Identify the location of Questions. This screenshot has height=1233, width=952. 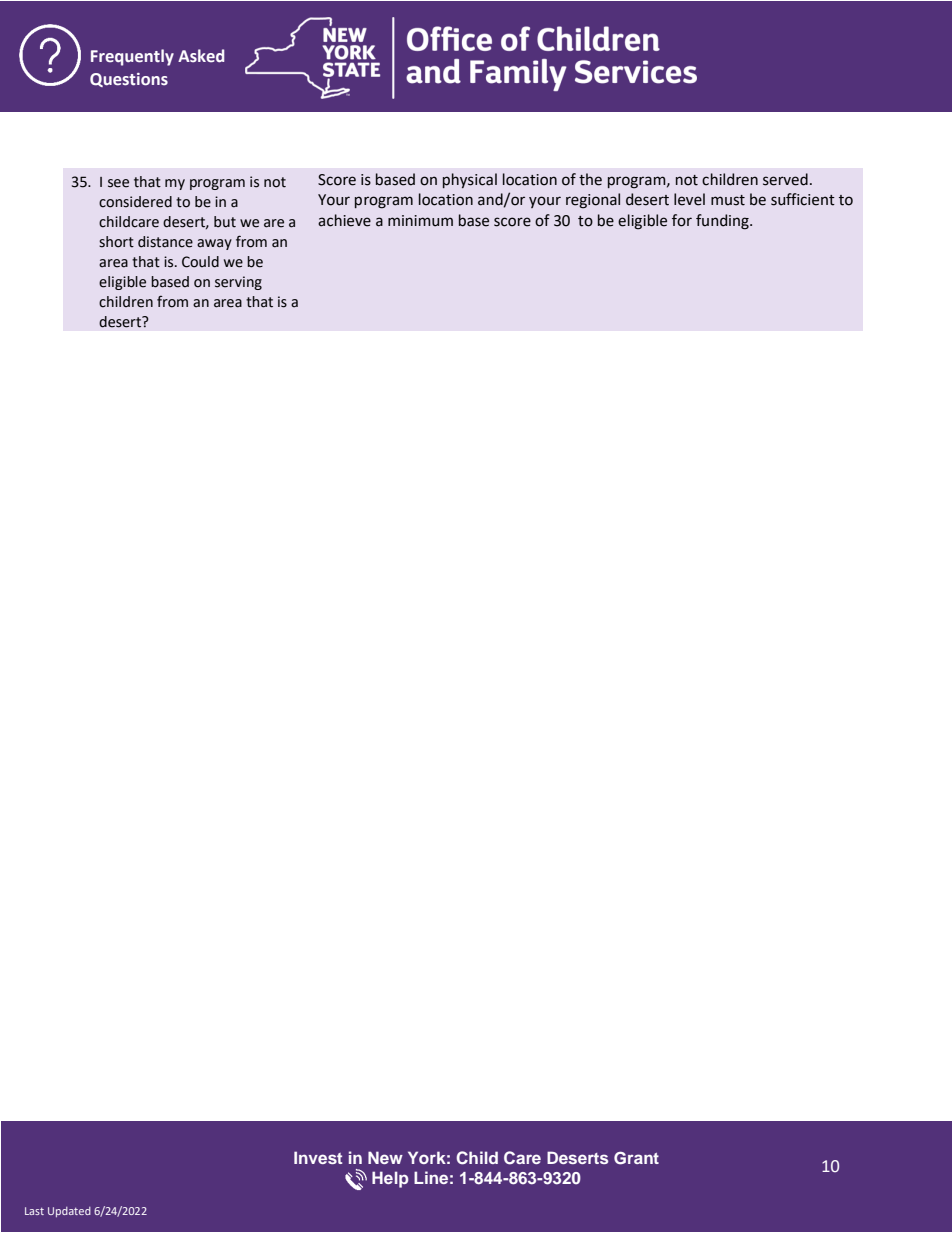
(129, 80).
